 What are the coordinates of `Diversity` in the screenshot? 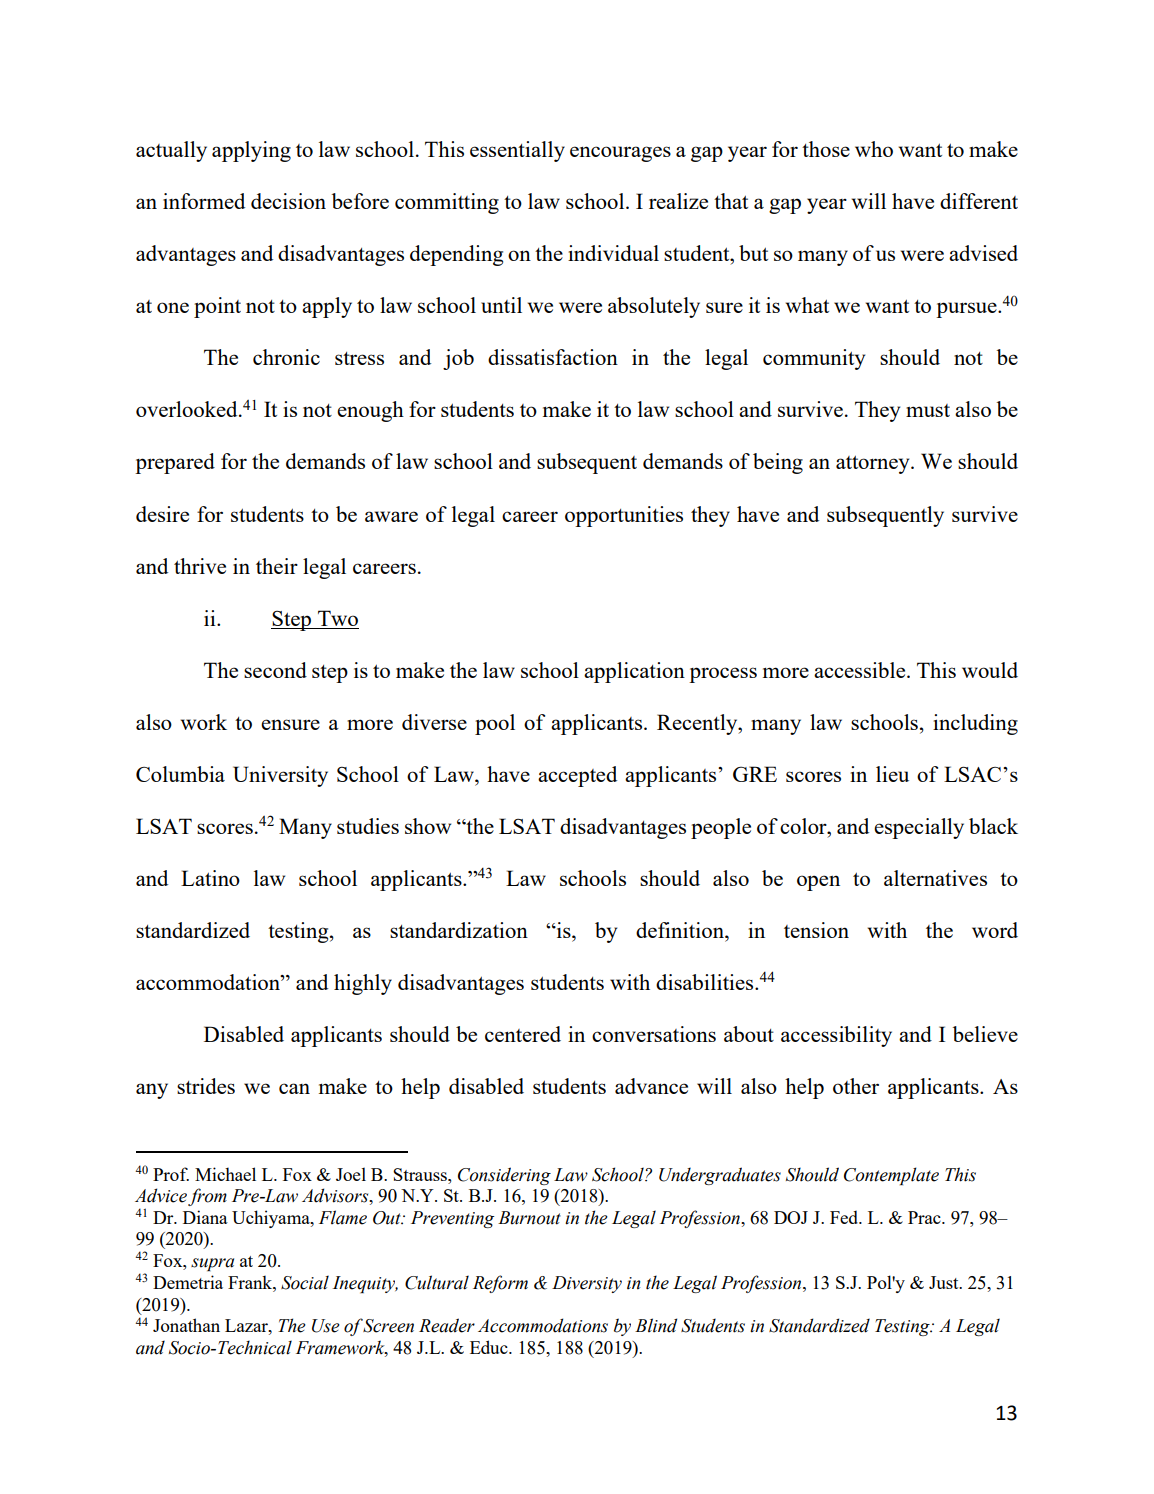 It's located at (587, 1284).
